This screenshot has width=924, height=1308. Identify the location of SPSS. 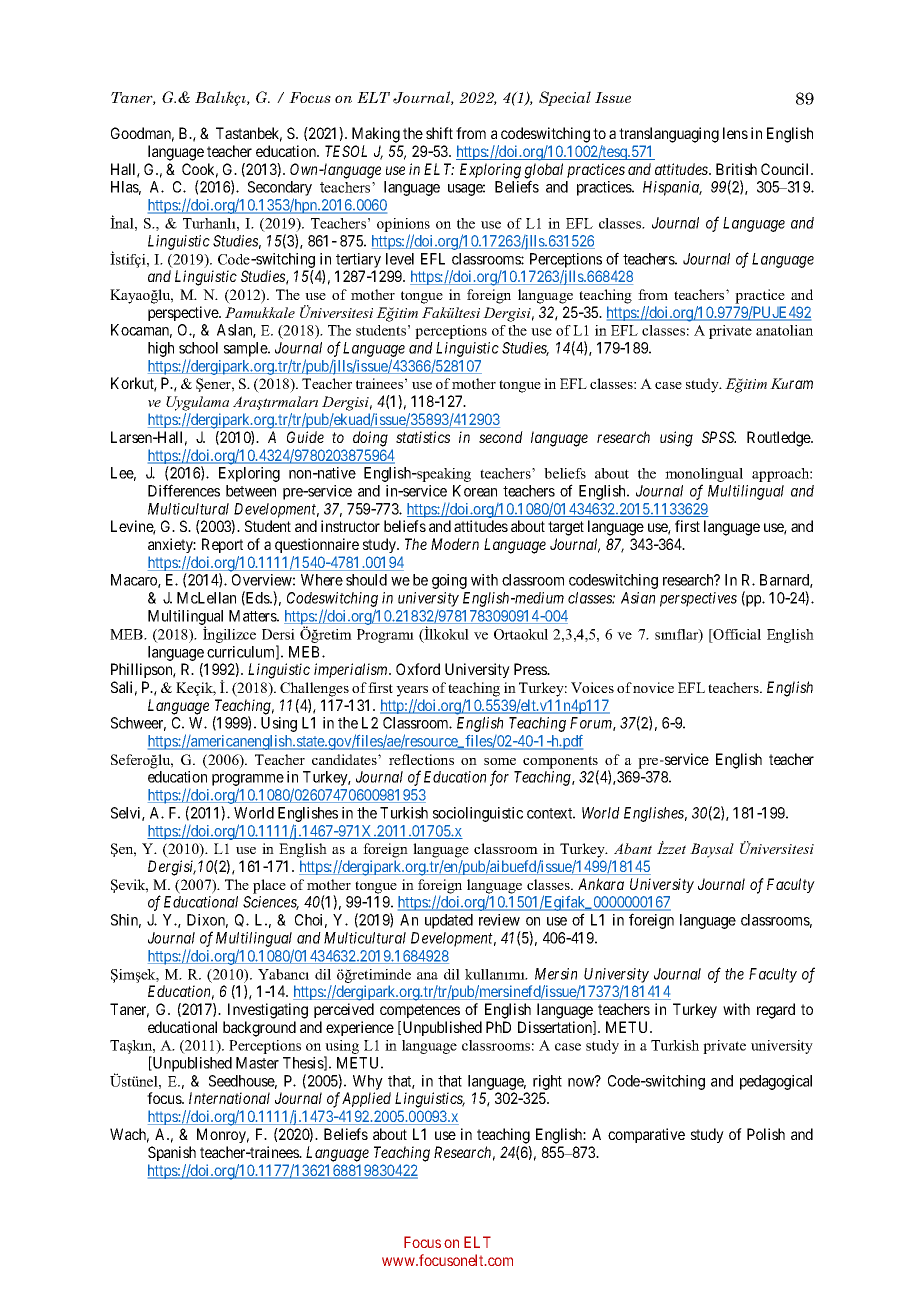
(719, 437).
